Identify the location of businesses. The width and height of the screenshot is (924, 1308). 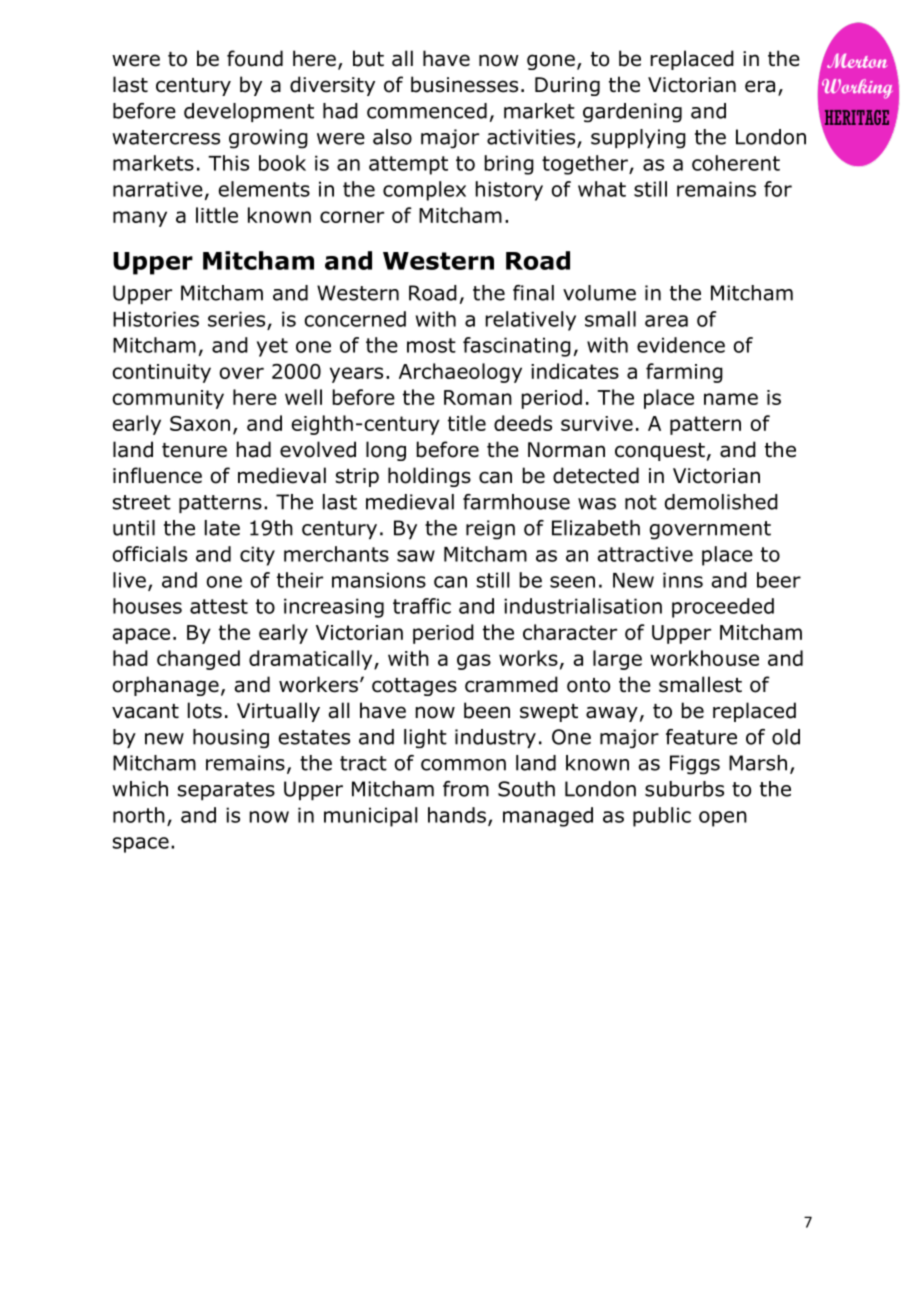
(464, 84).
